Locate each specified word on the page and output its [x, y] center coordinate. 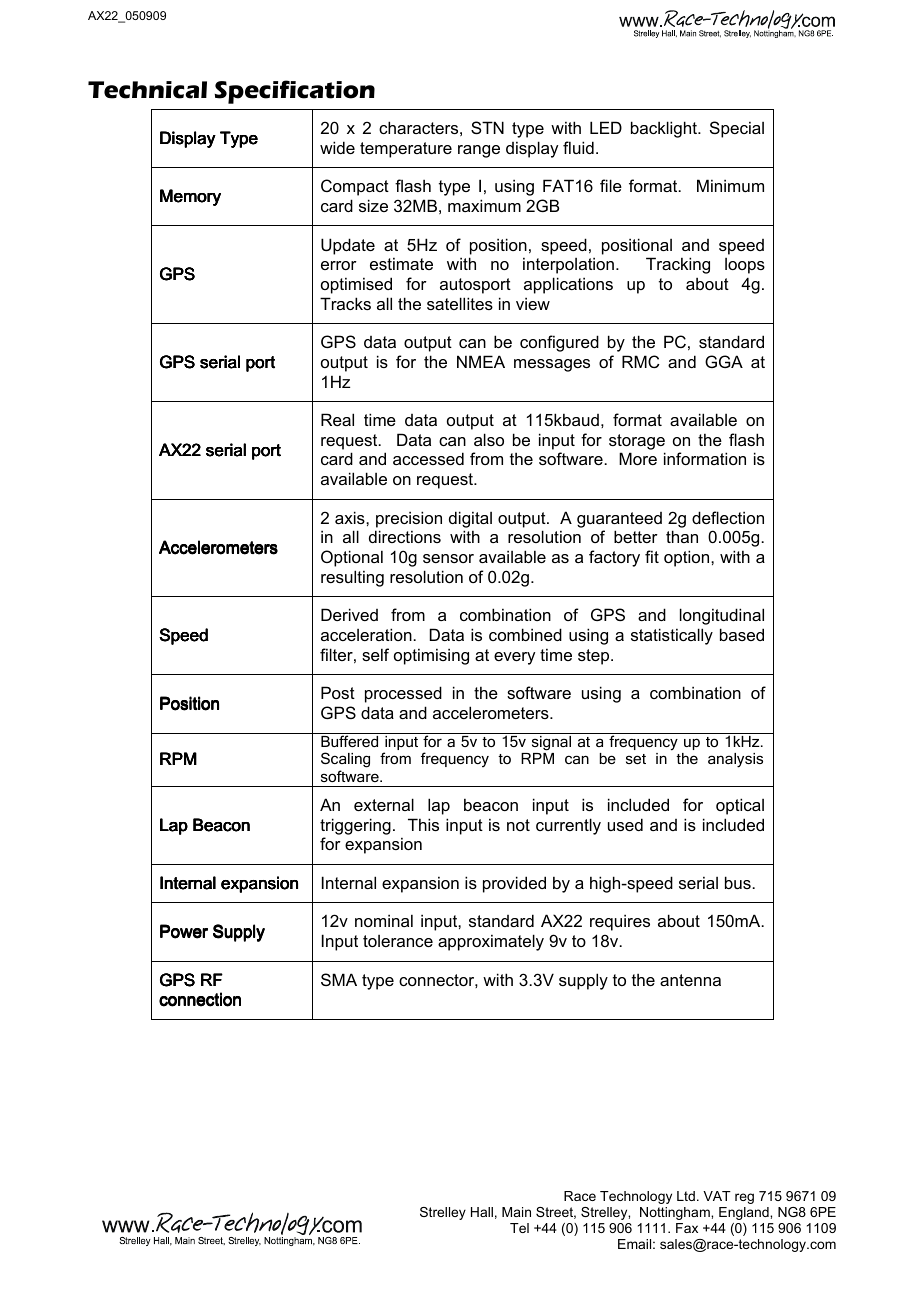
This [423, 824]
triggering [355, 826]
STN [487, 127]
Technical [147, 90]
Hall [482, 1212]
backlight [665, 129]
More [638, 458]
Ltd [686, 1196]
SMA [339, 979]
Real [337, 419]
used [625, 824]
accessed [428, 458]
